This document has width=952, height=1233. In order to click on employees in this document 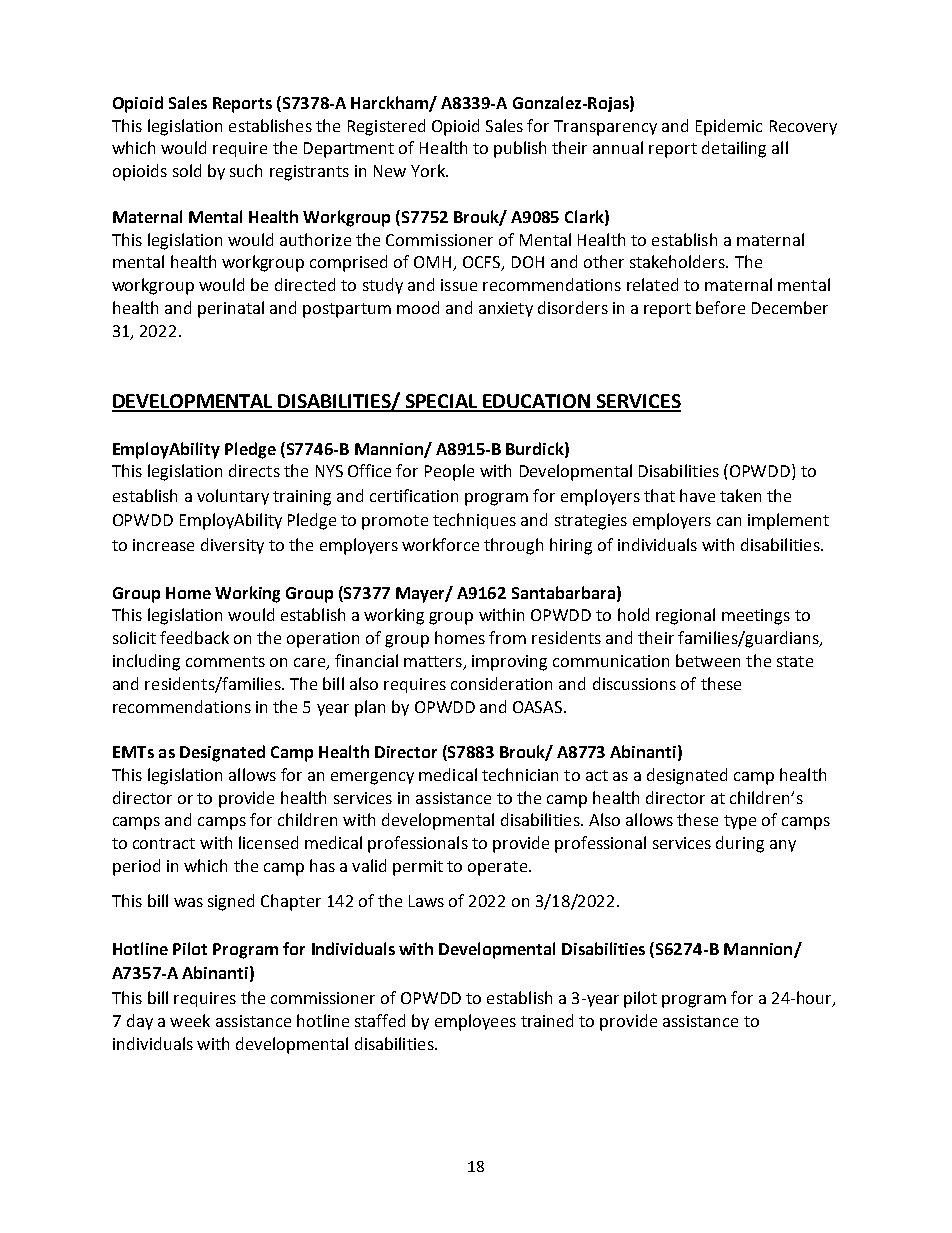, I will do `click(475, 1022)`.
